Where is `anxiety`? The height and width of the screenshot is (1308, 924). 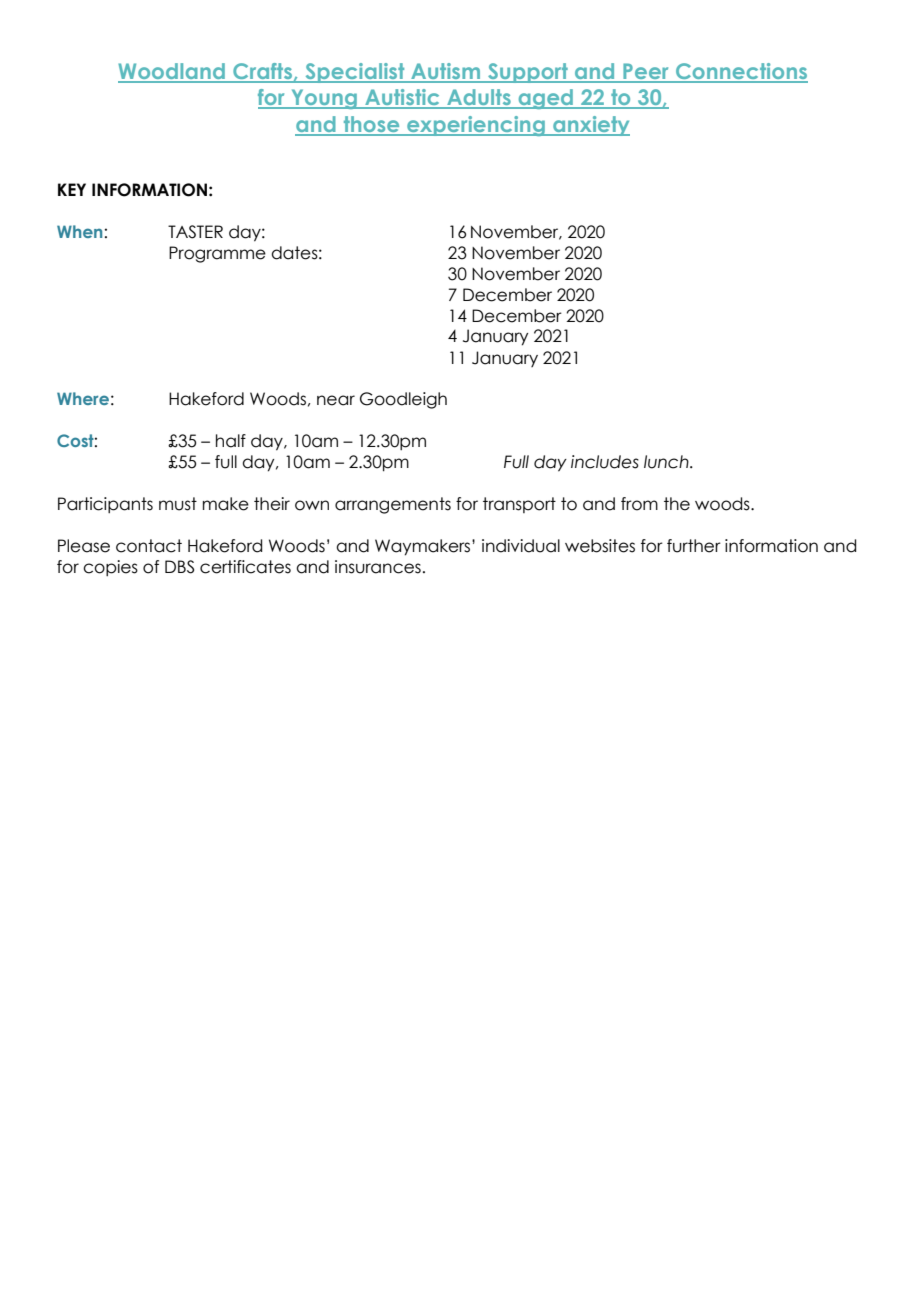
anxiety is located at coordinates (590, 126).
